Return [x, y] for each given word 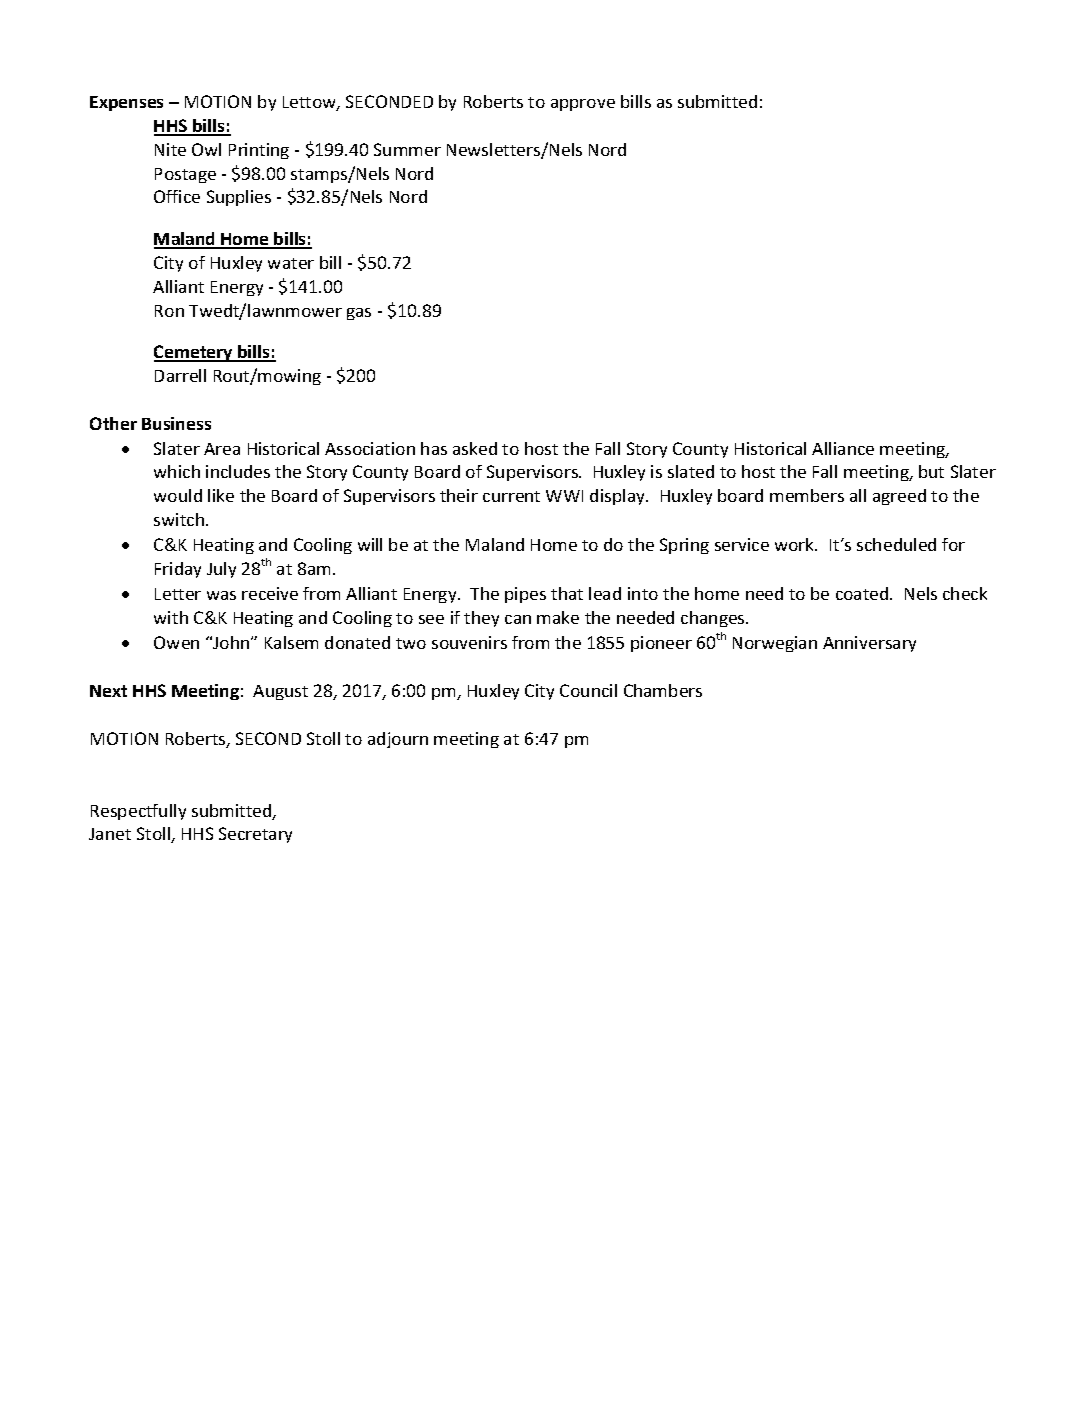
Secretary [255, 835]
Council [588, 690]
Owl [206, 149]
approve [583, 105]
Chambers [663, 690]
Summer [407, 149]
